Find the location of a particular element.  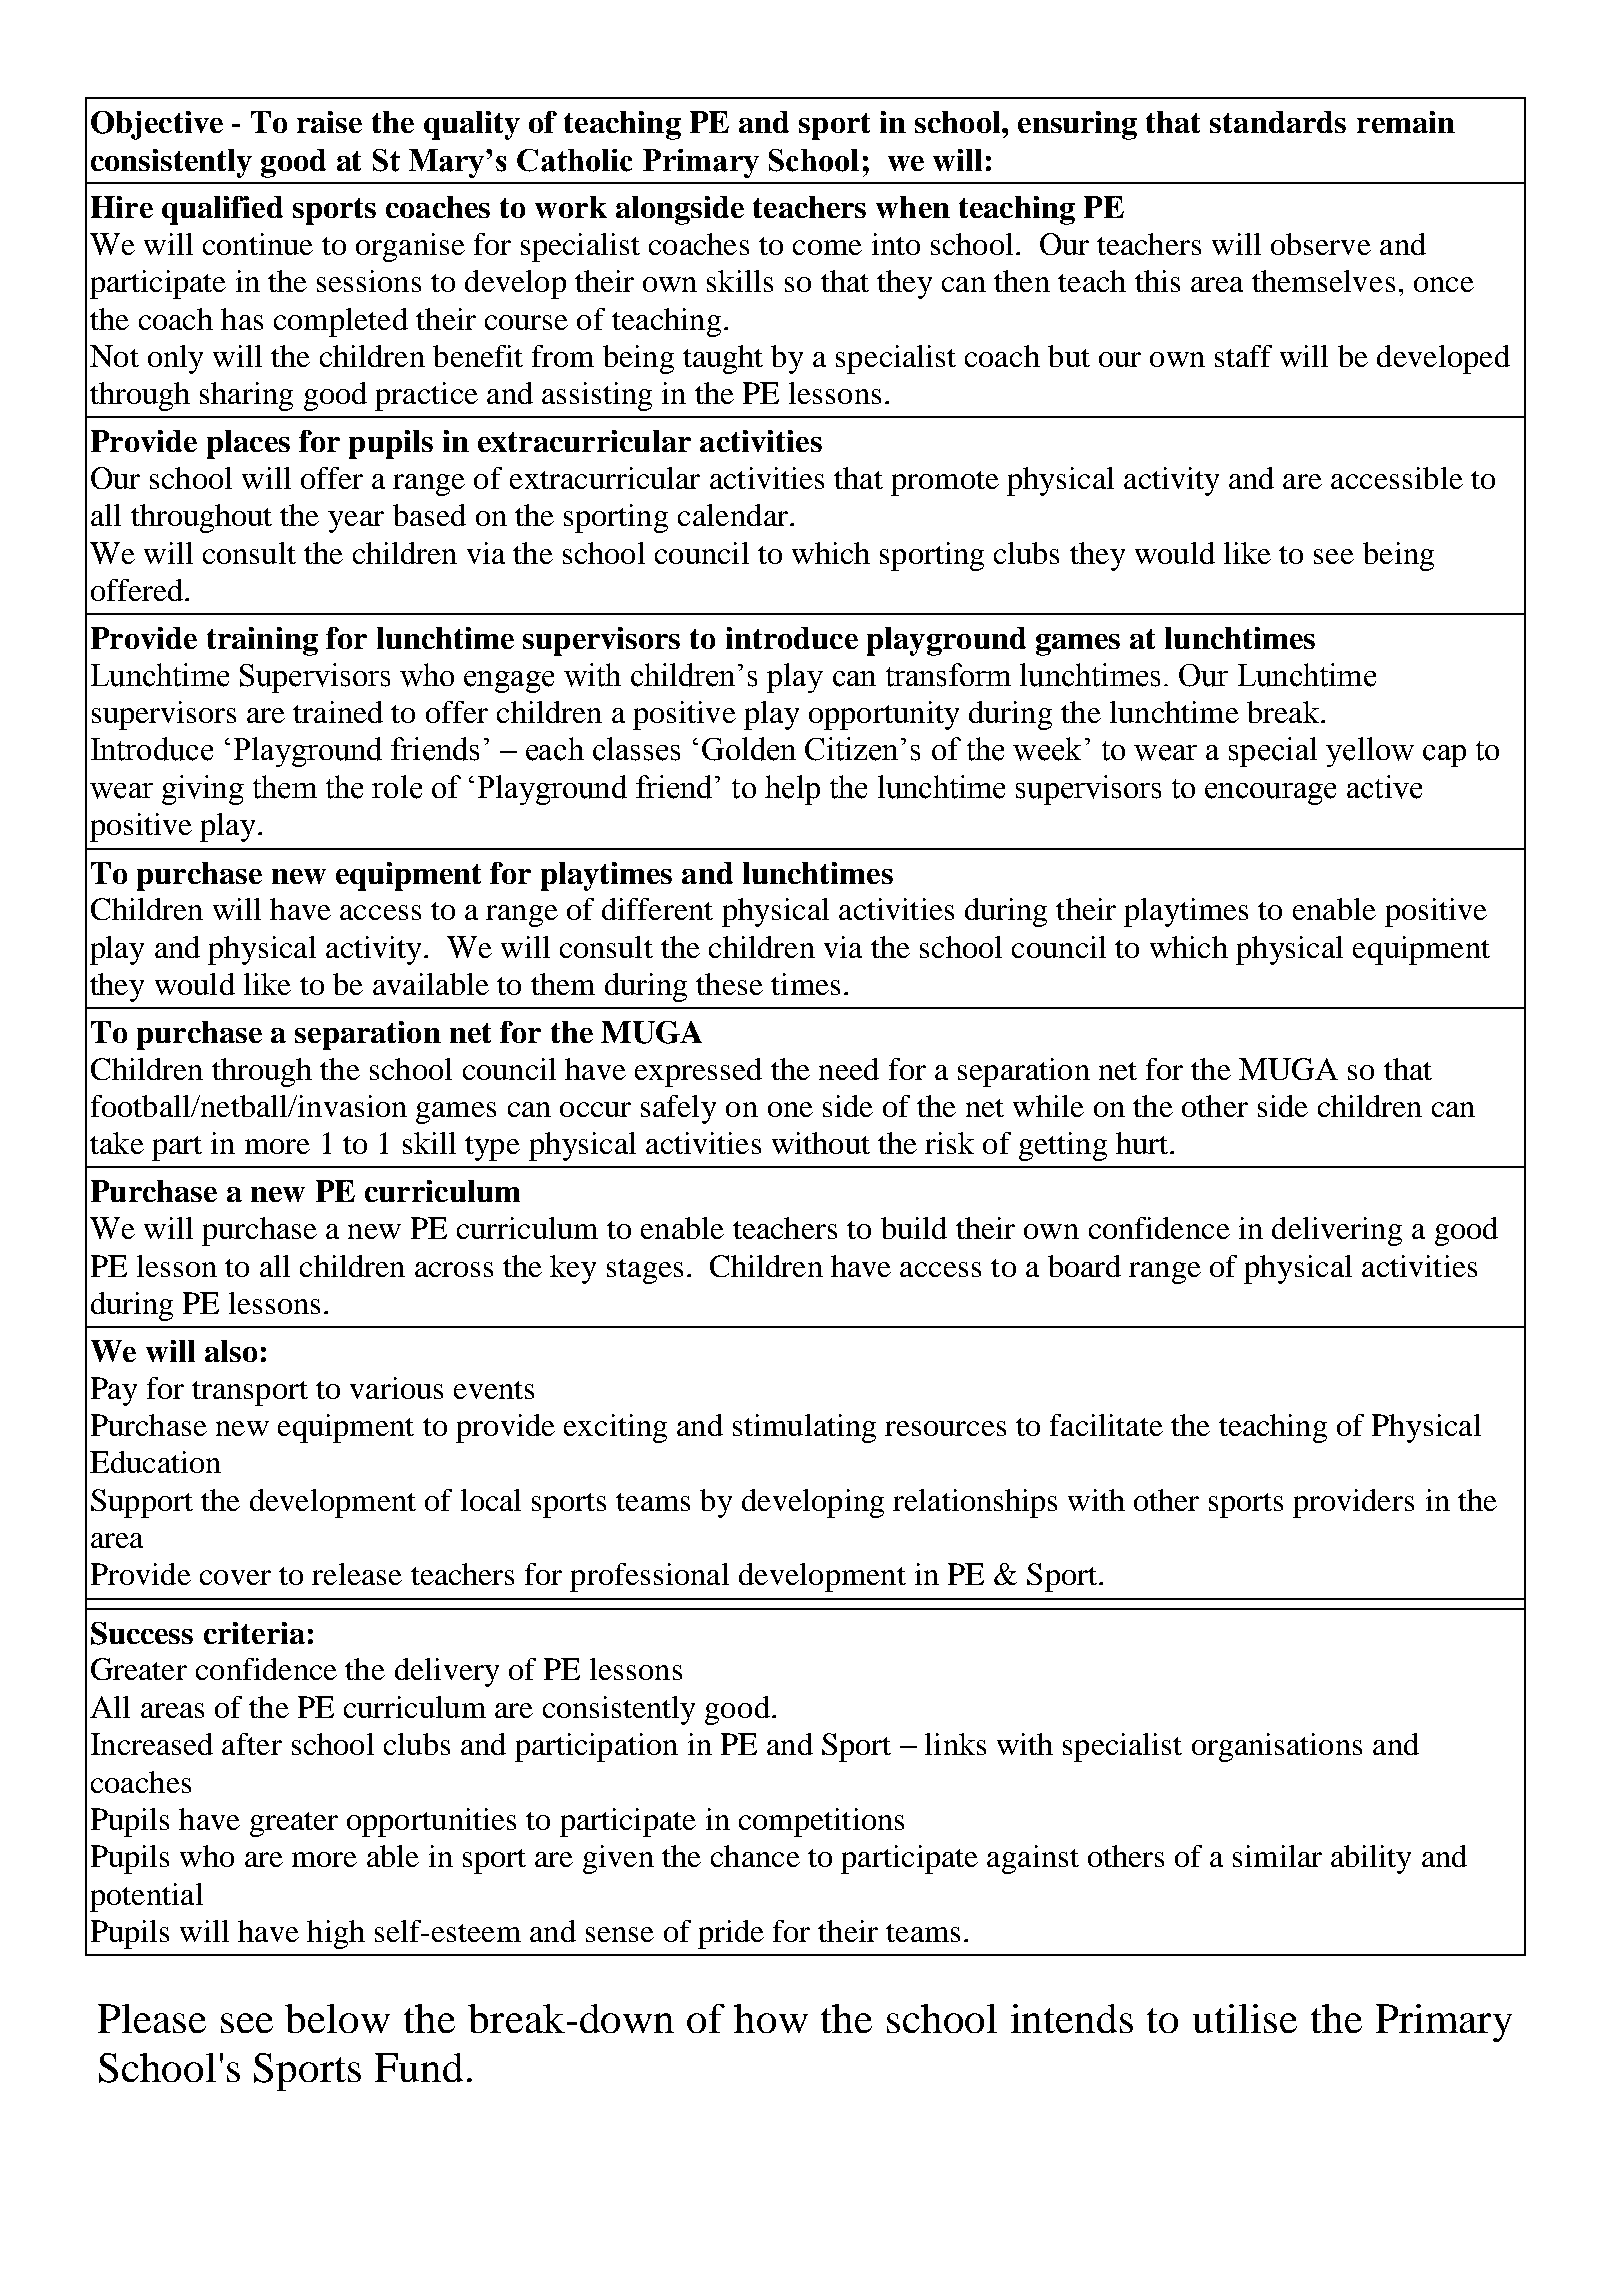

opportunity is located at coordinates (884, 715).
